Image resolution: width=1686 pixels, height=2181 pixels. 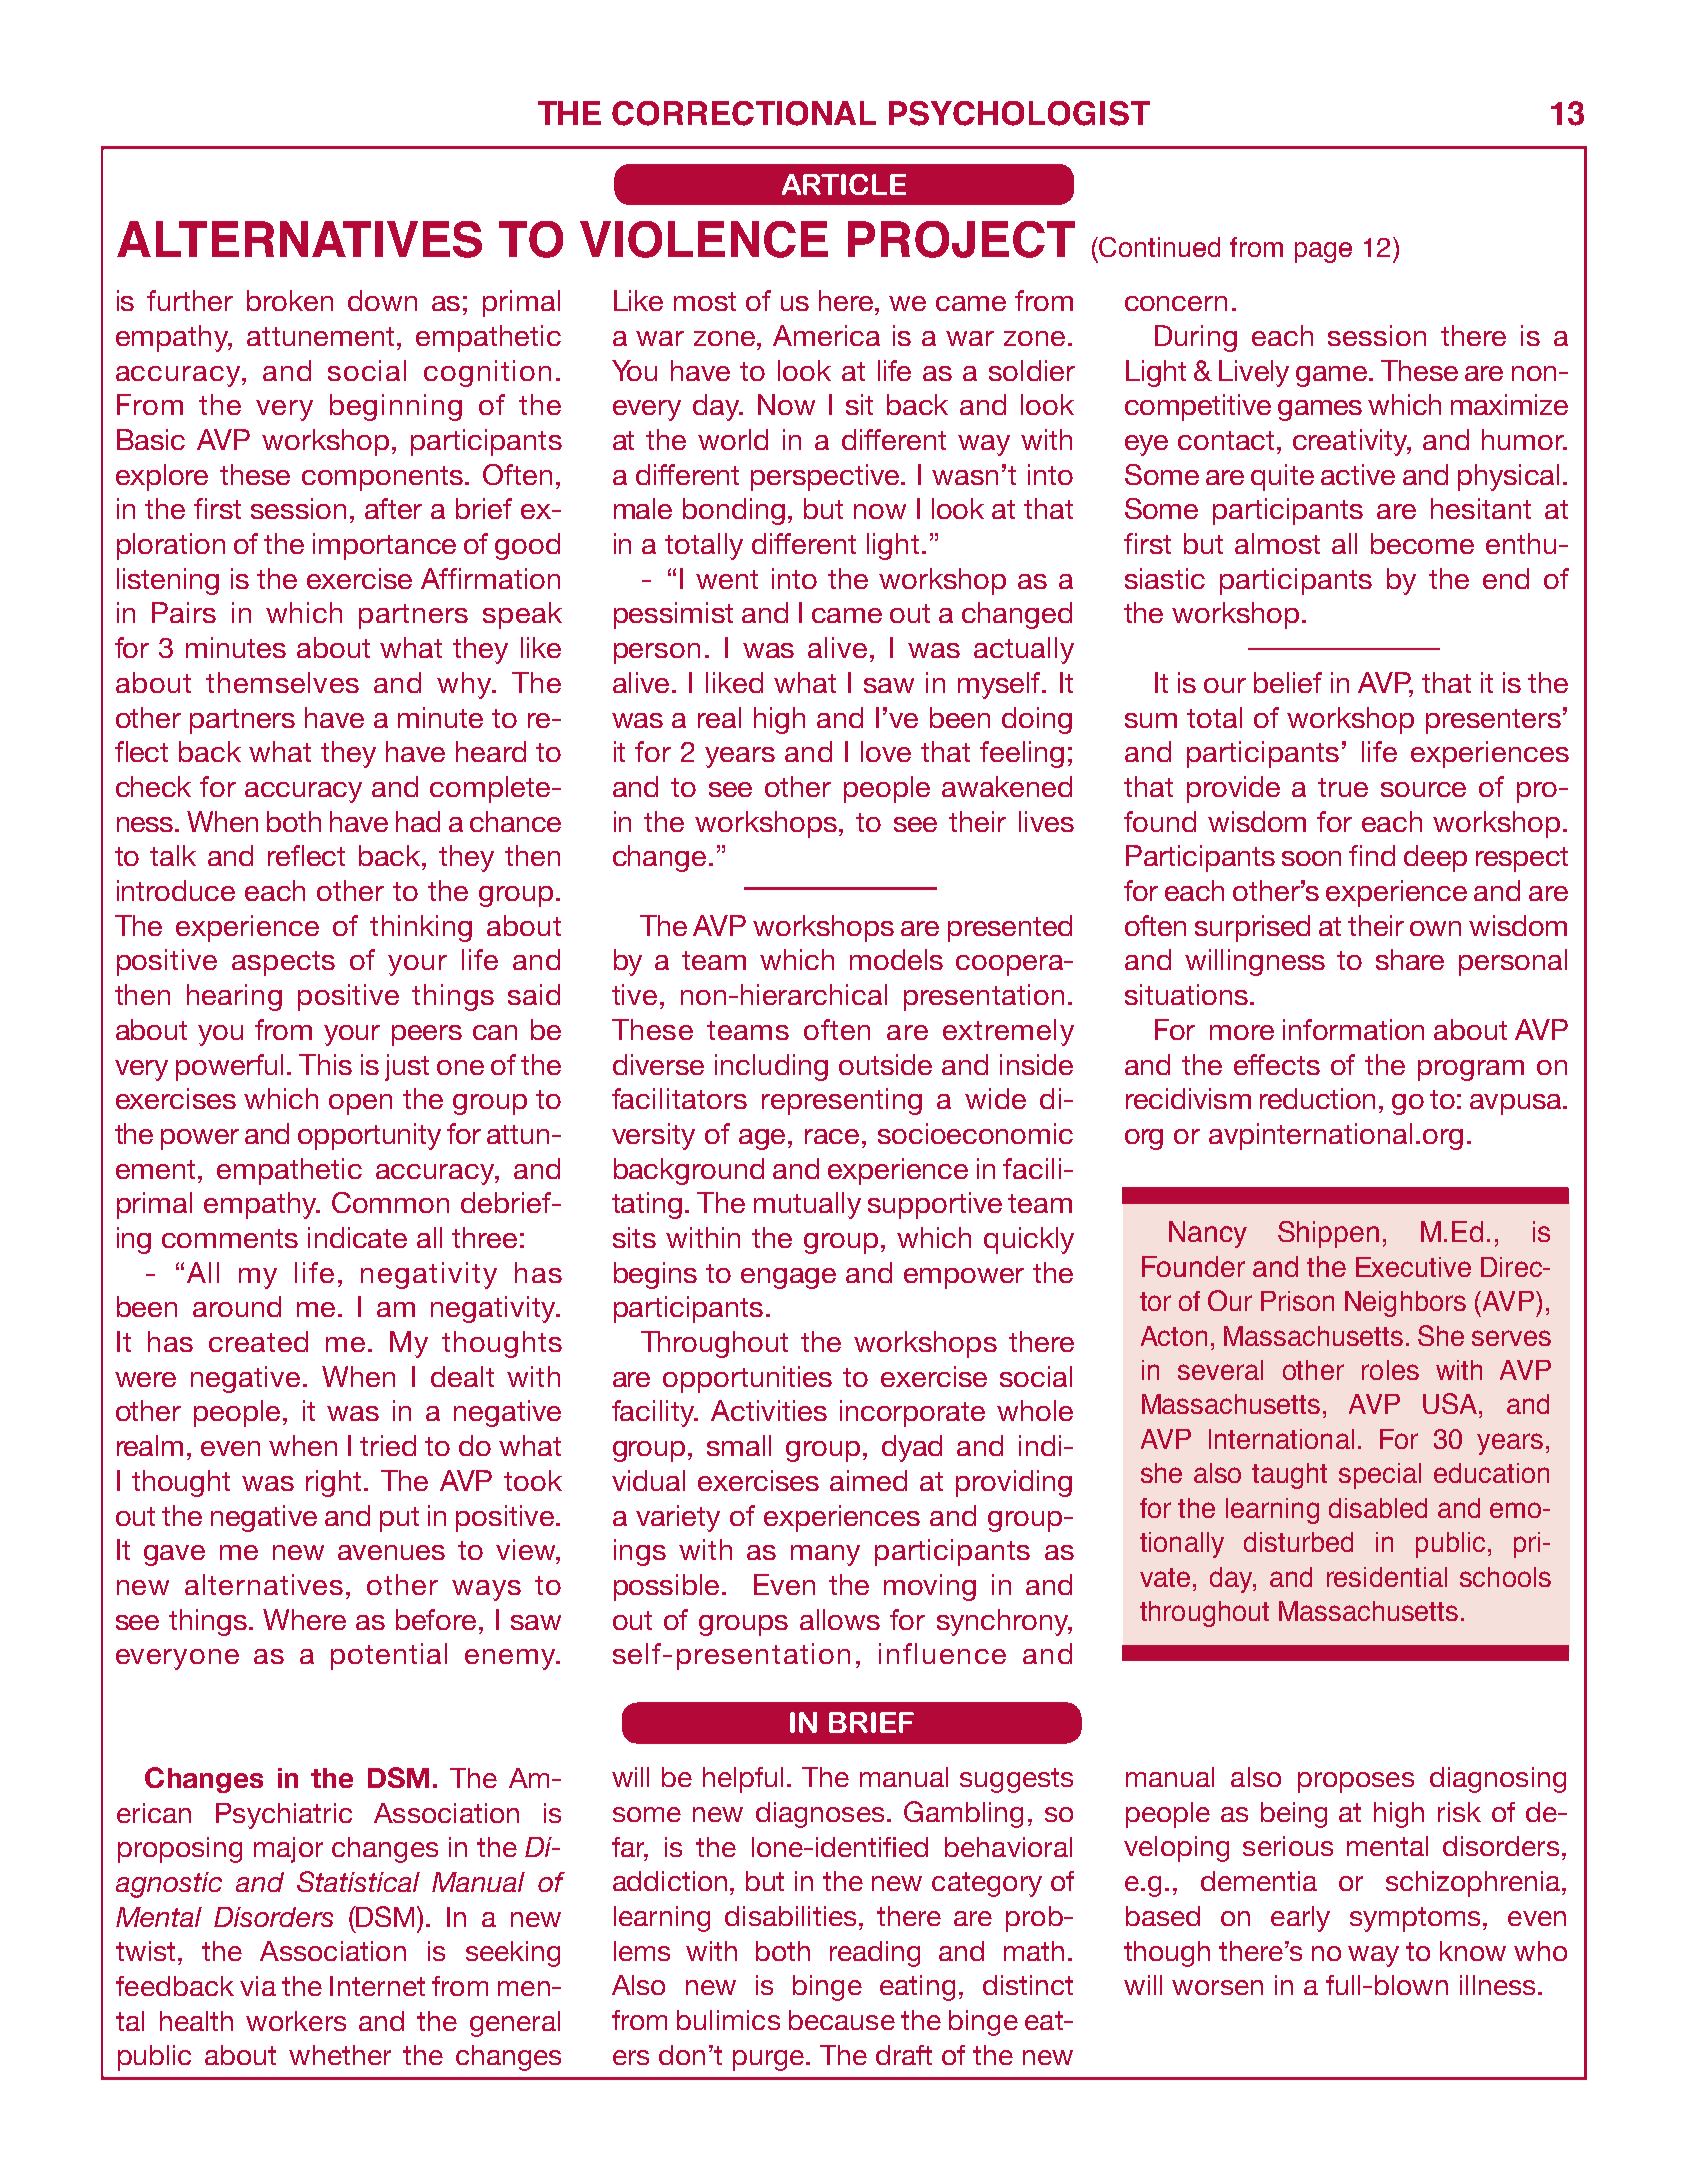 What do you see at coordinates (258, 1341) in the screenshot?
I see `created` at bounding box center [258, 1341].
